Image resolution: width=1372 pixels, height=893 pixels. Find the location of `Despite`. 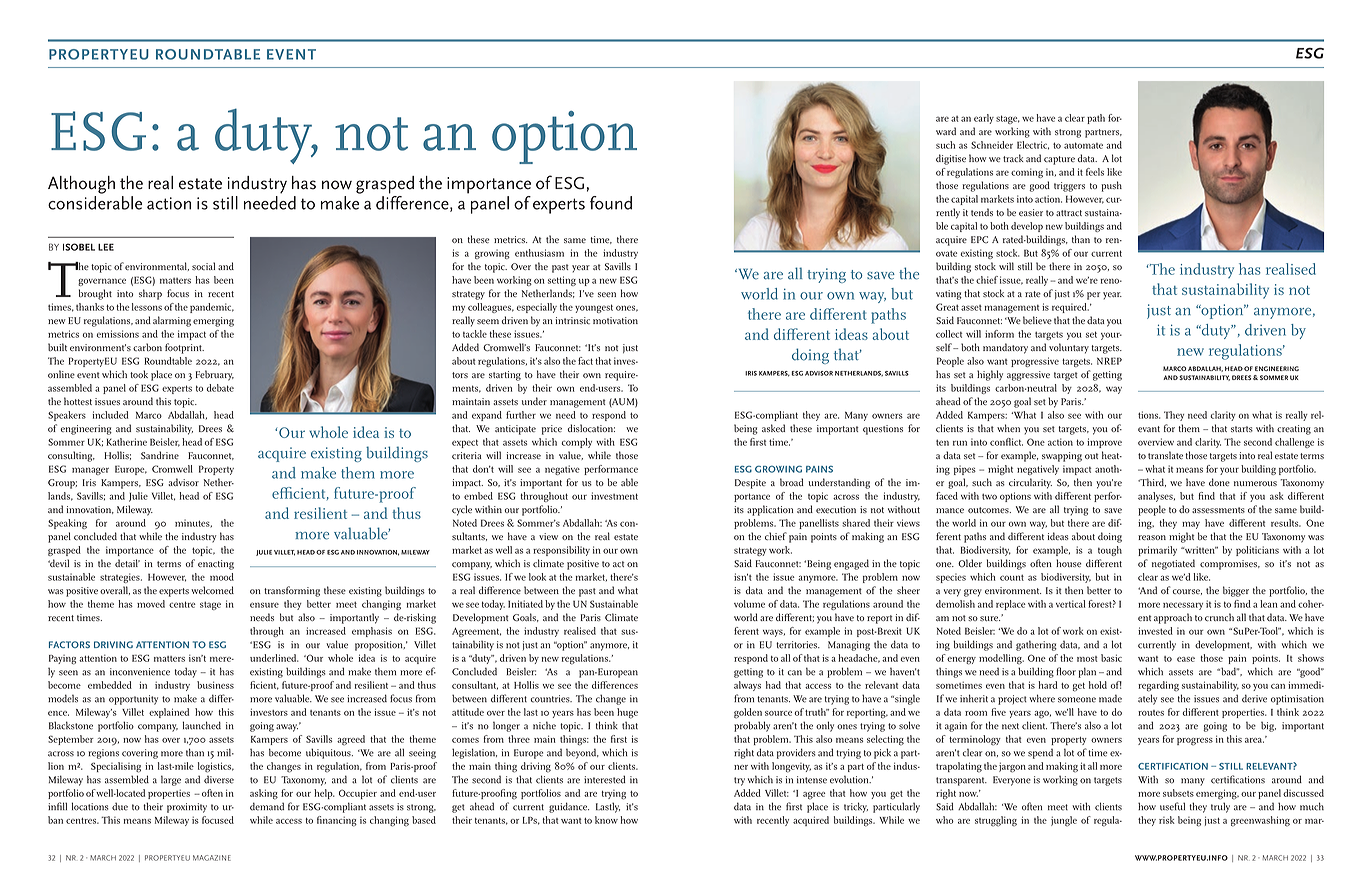

Despite is located at coordinates (750, 484).
